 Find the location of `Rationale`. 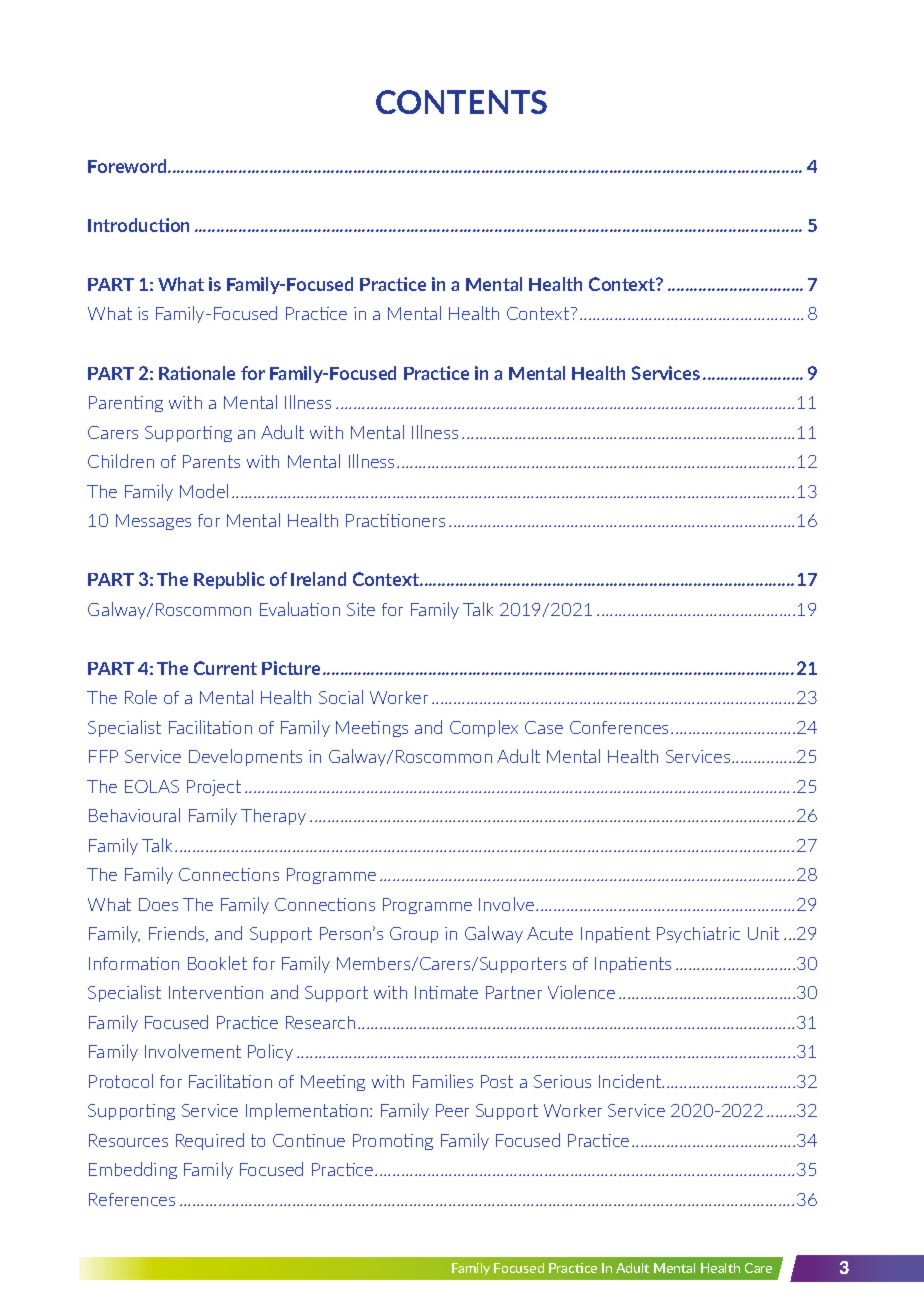

Rationale is located at coordinates (197, 373).
